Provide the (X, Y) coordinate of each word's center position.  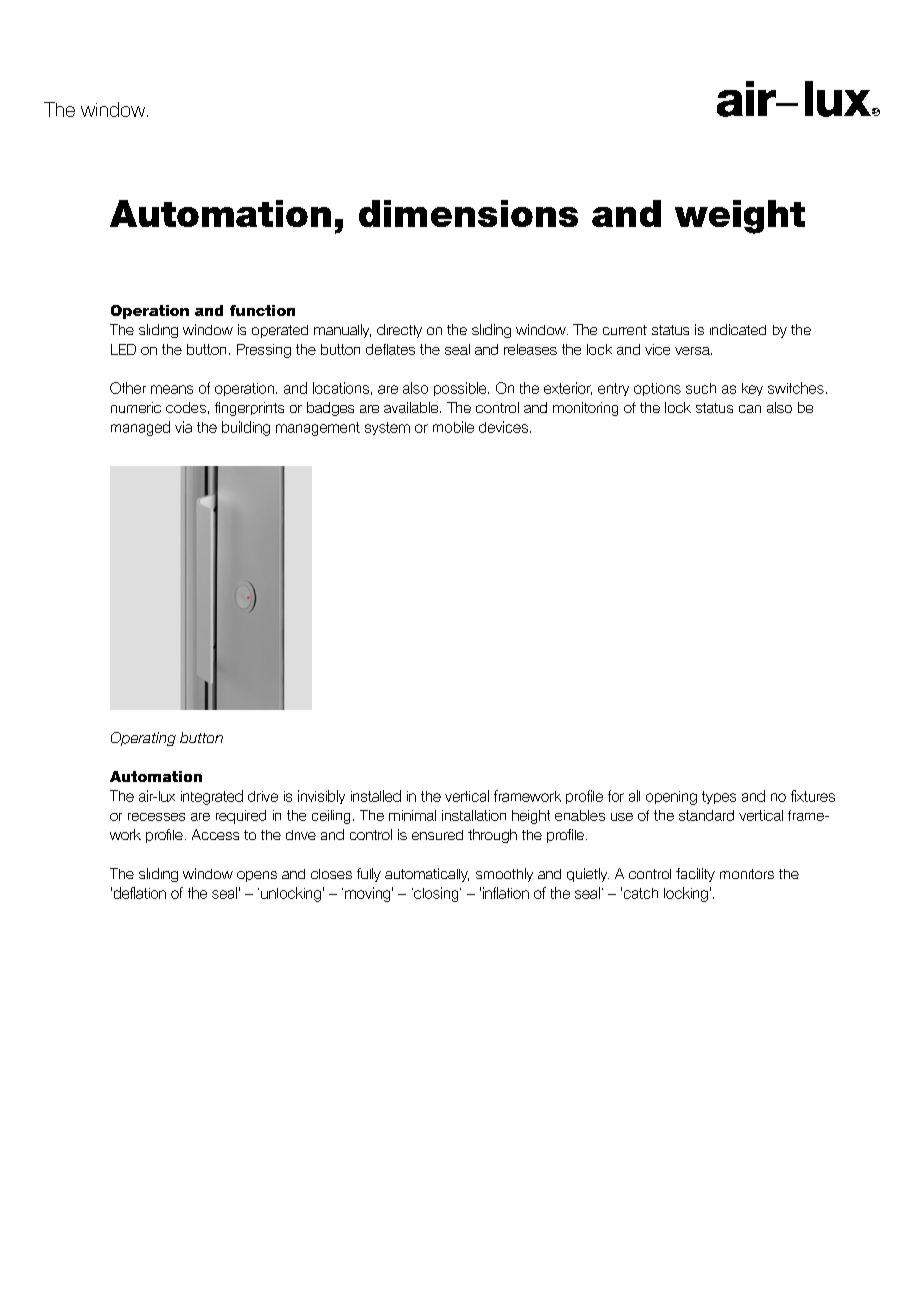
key (752, 389)
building (246, 428)
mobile (453, 427)
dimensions (468, 213)
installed (376, 796)
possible (461, 389)
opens (257, 876)
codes (186, 407)
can (750, 409)
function (262, 310)
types (719, 797)
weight (740, 217)
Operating (143, 739)
